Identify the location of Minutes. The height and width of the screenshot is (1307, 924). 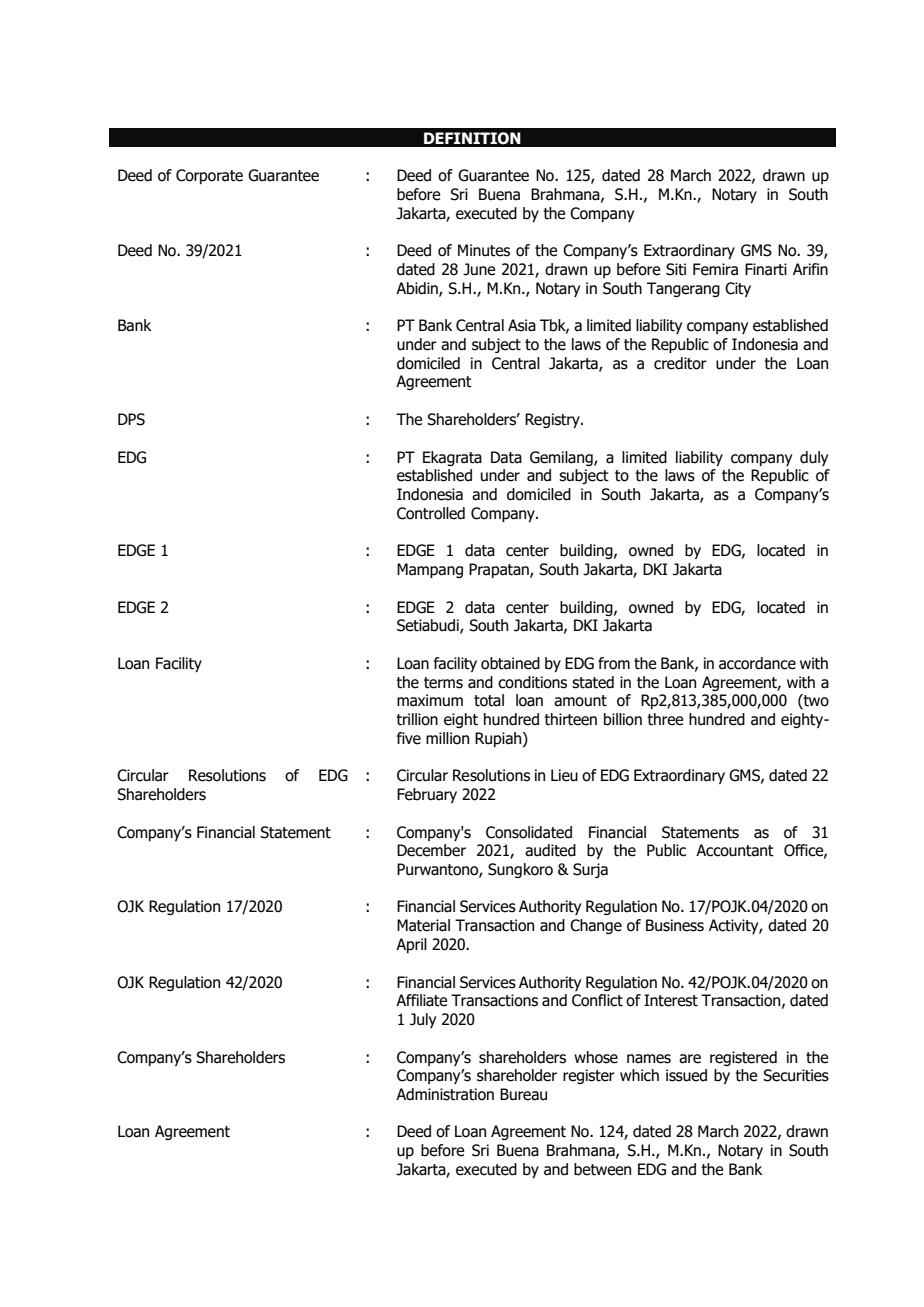
(484, 250).
